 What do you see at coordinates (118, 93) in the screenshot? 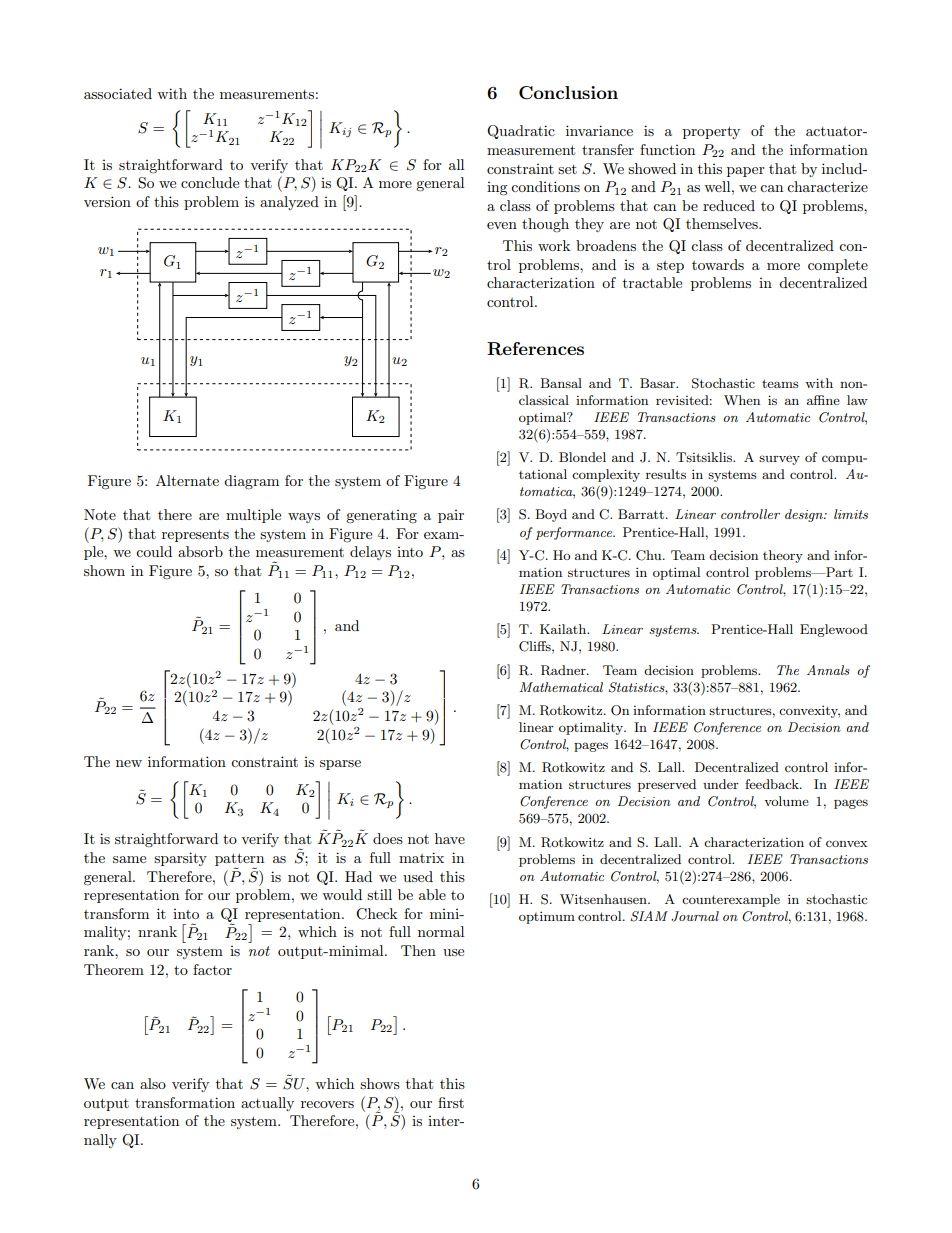
I see `associated` at bounding box center [118, 93].
